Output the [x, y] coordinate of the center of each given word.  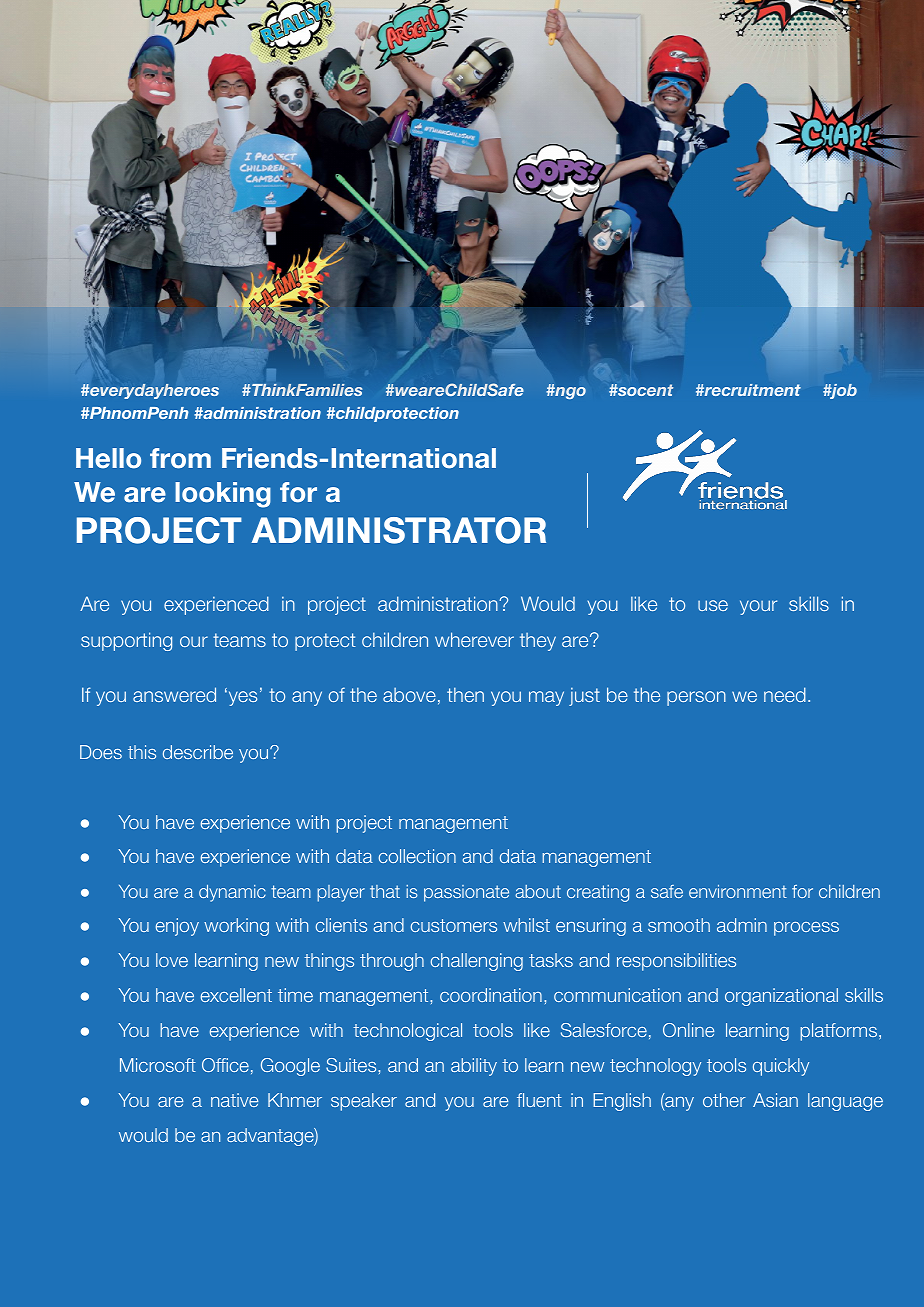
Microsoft [158, 1065]
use [713, 605]
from [180, 458]
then [465, 694]
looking [223, 495]
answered [174, 694]
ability [474, 1067]
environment [738, 891]
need [785, 694]
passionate [466, 893]
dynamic [232, 893]
